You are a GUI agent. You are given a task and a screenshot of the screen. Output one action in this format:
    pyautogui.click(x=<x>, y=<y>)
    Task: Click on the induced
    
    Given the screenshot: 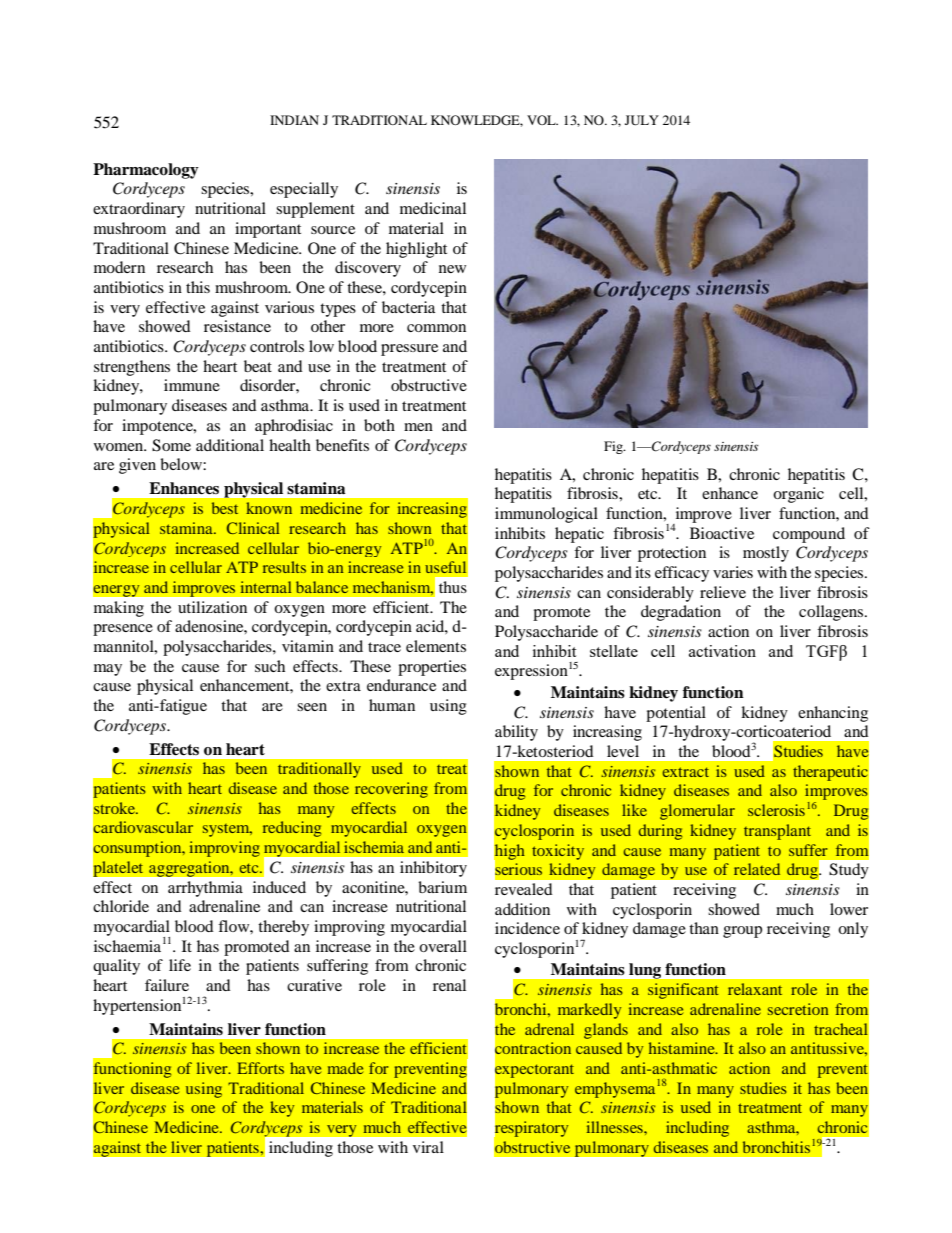 What is the action you would take?
    pyautogui.click(x=279, y=887)
